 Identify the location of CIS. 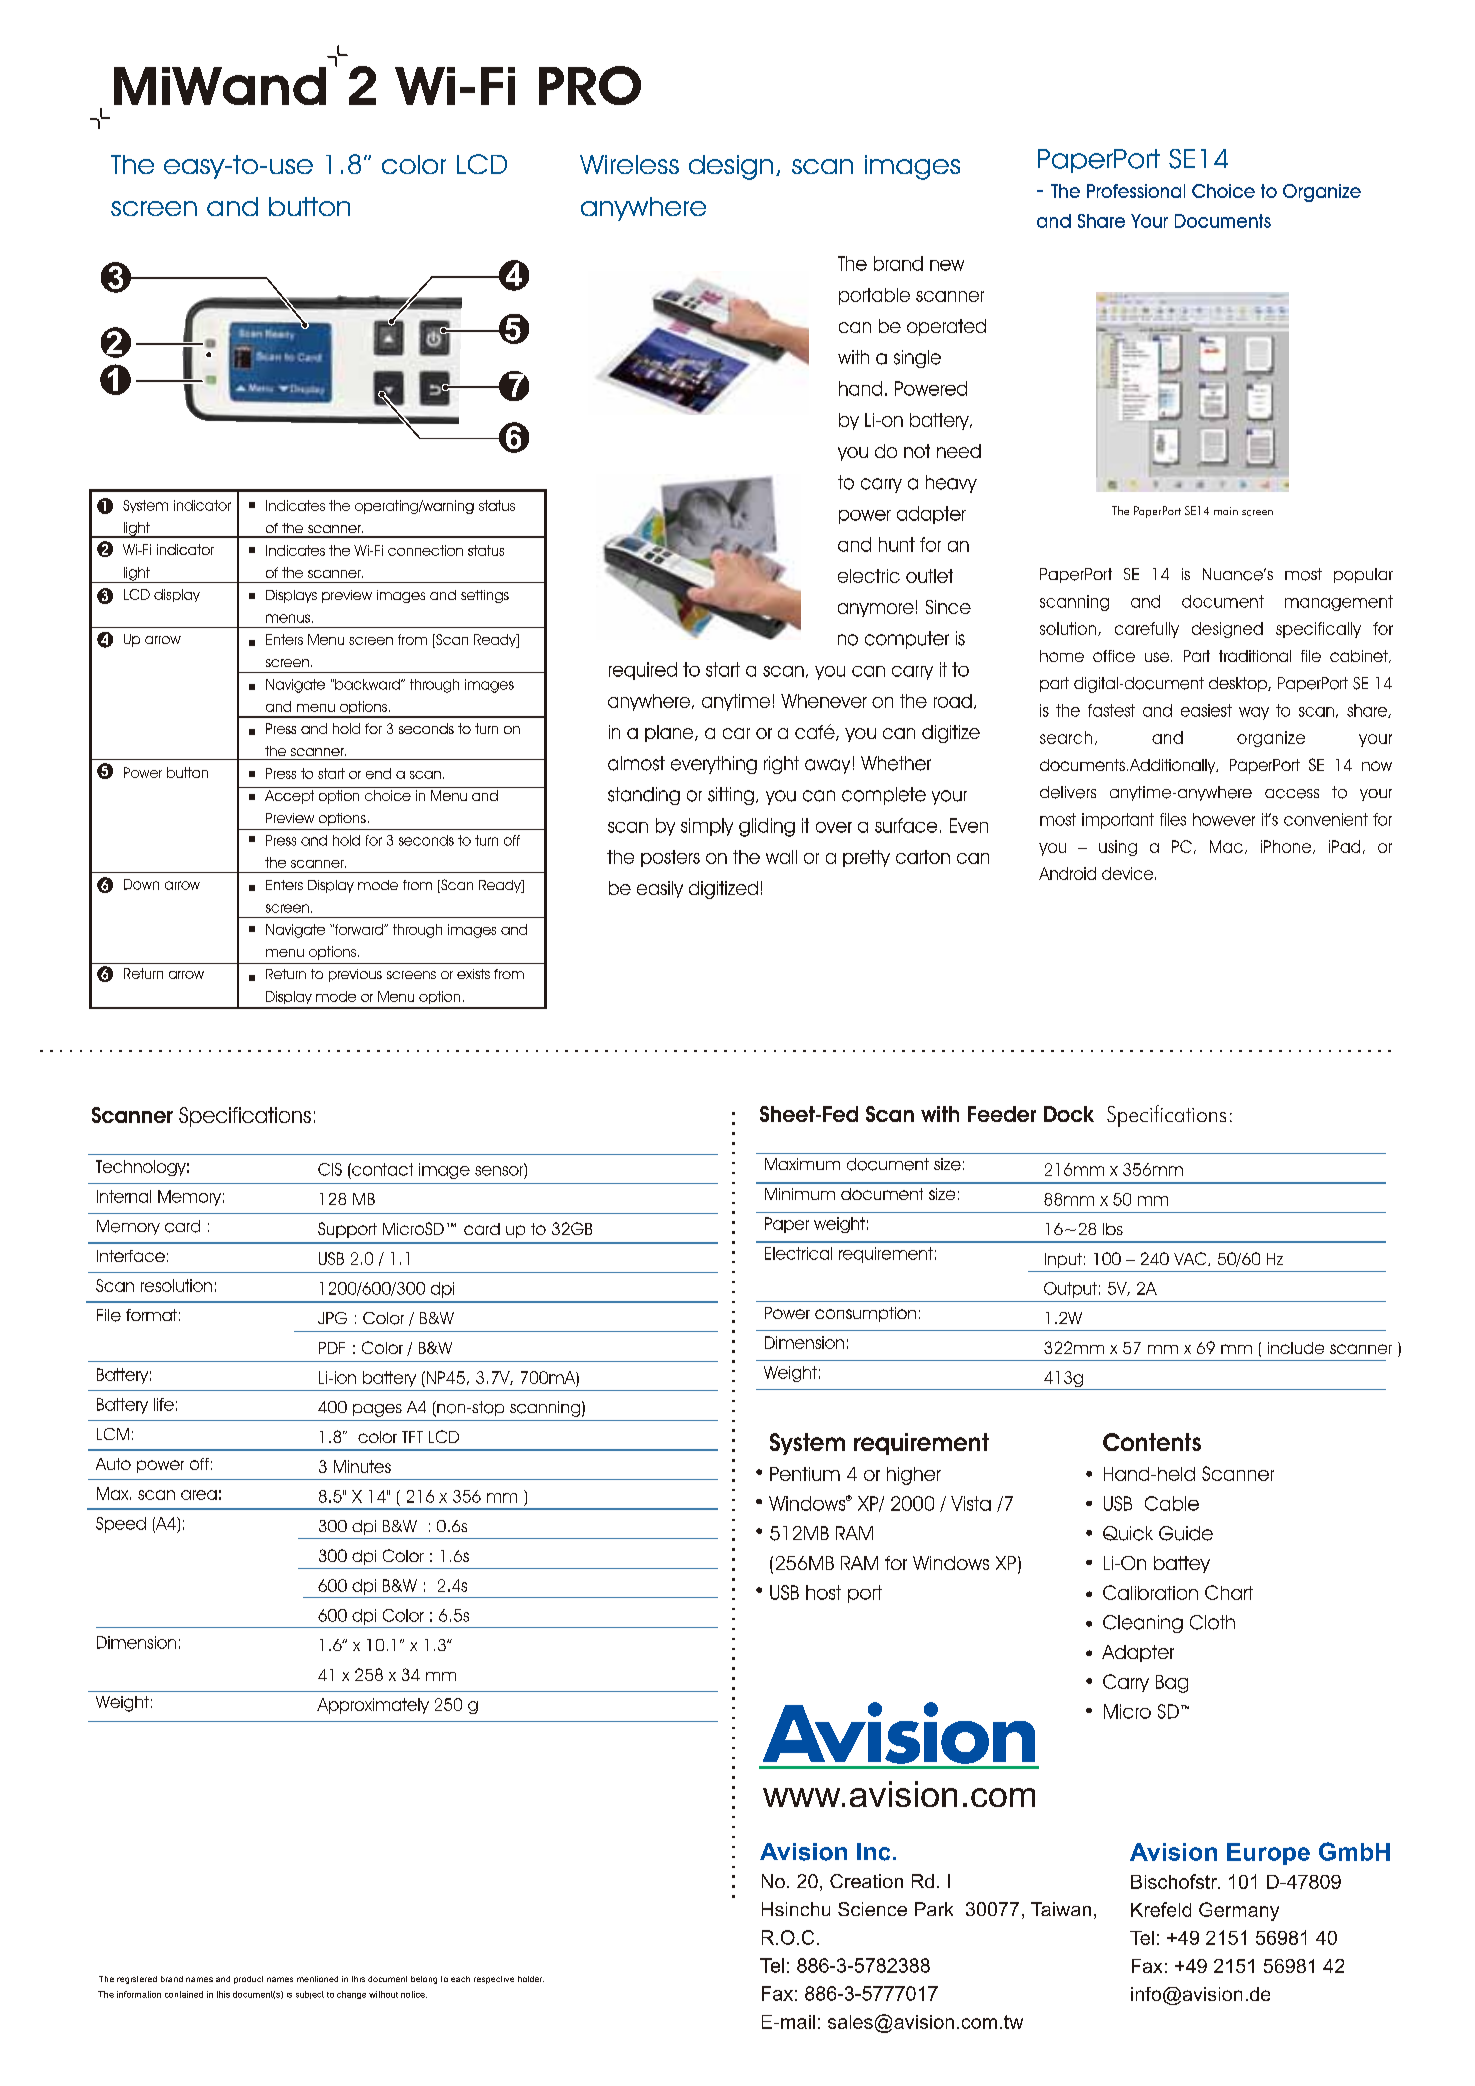
(330, 1169).
